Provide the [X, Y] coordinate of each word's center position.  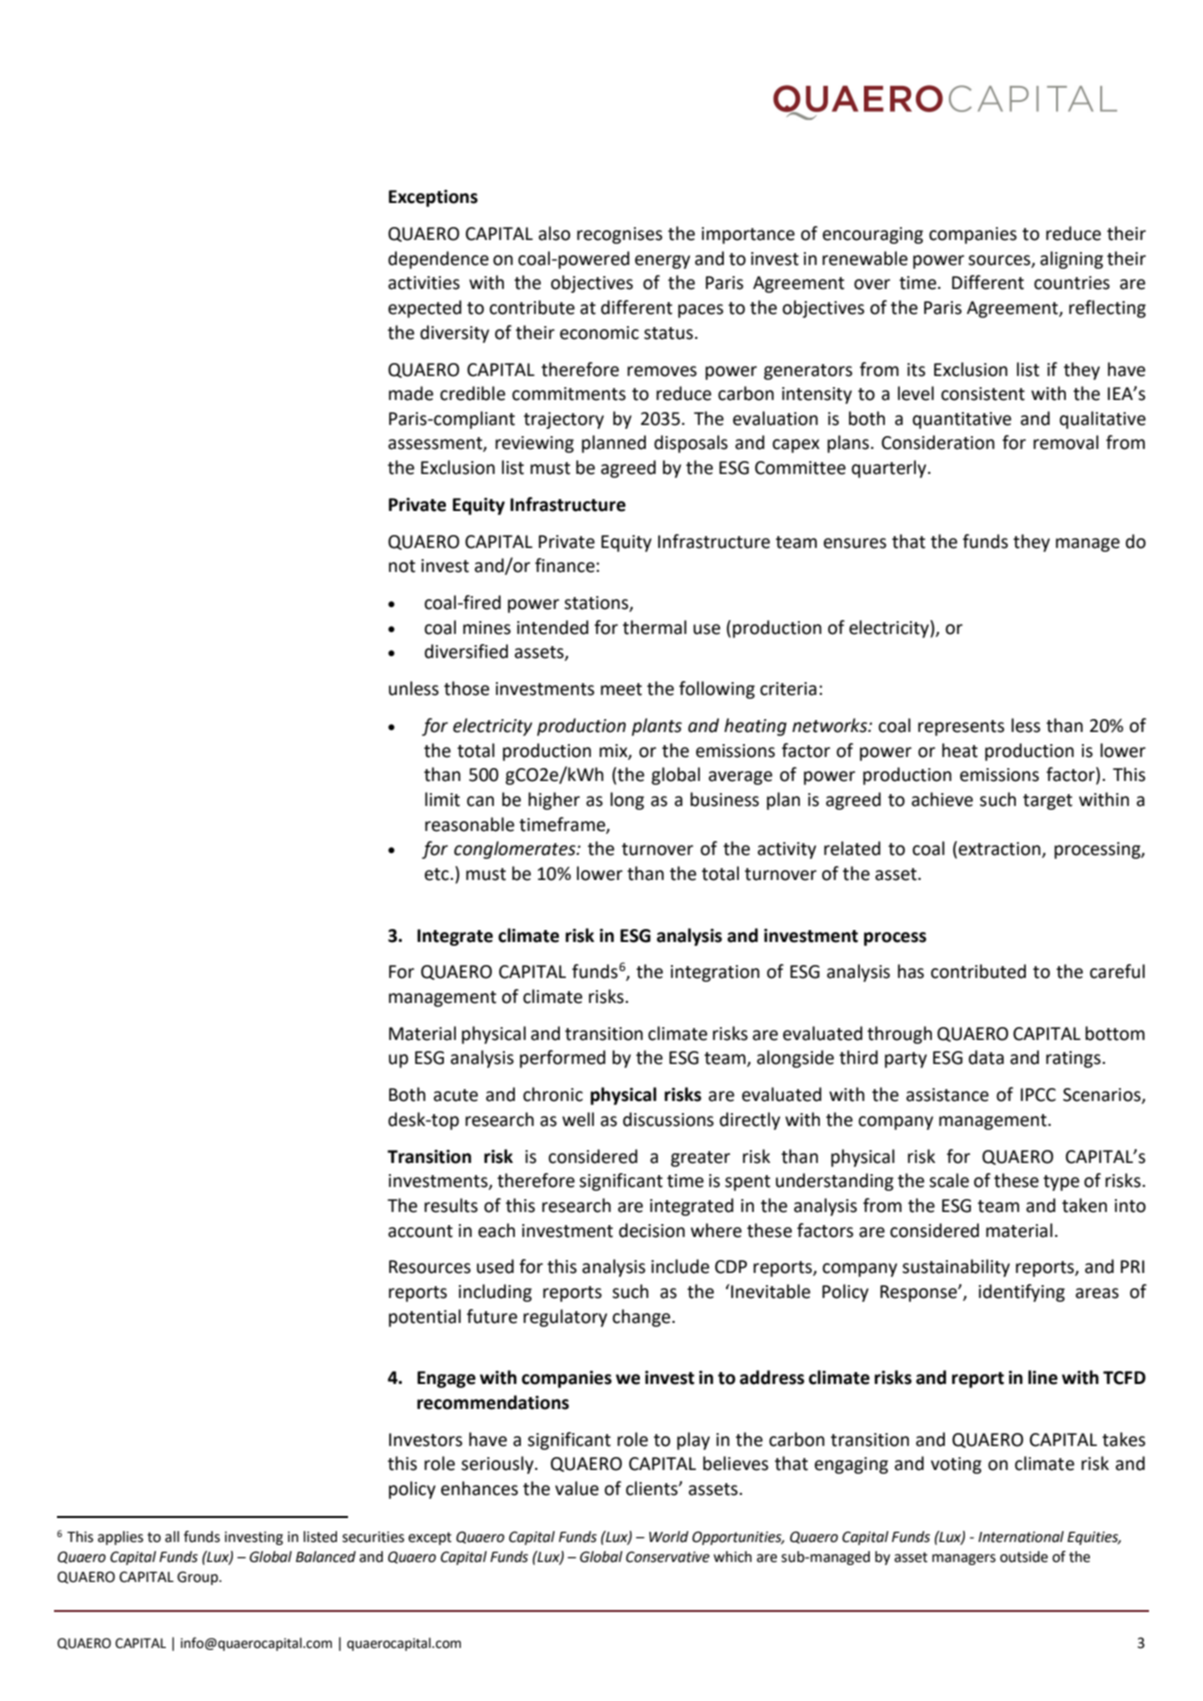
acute [455, 1095]
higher [554, 801]
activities [424, 283]
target [1047, 802]
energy [662, 262]
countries [1072, 283]
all [172, 1537]
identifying [1022, 1293]
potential [425, 1318]
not [402, 566]
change [642, 1318]
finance [566, 565]
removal [1066, 442]
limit [442, 799]
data [986, 1057]
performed [563, 1059]
